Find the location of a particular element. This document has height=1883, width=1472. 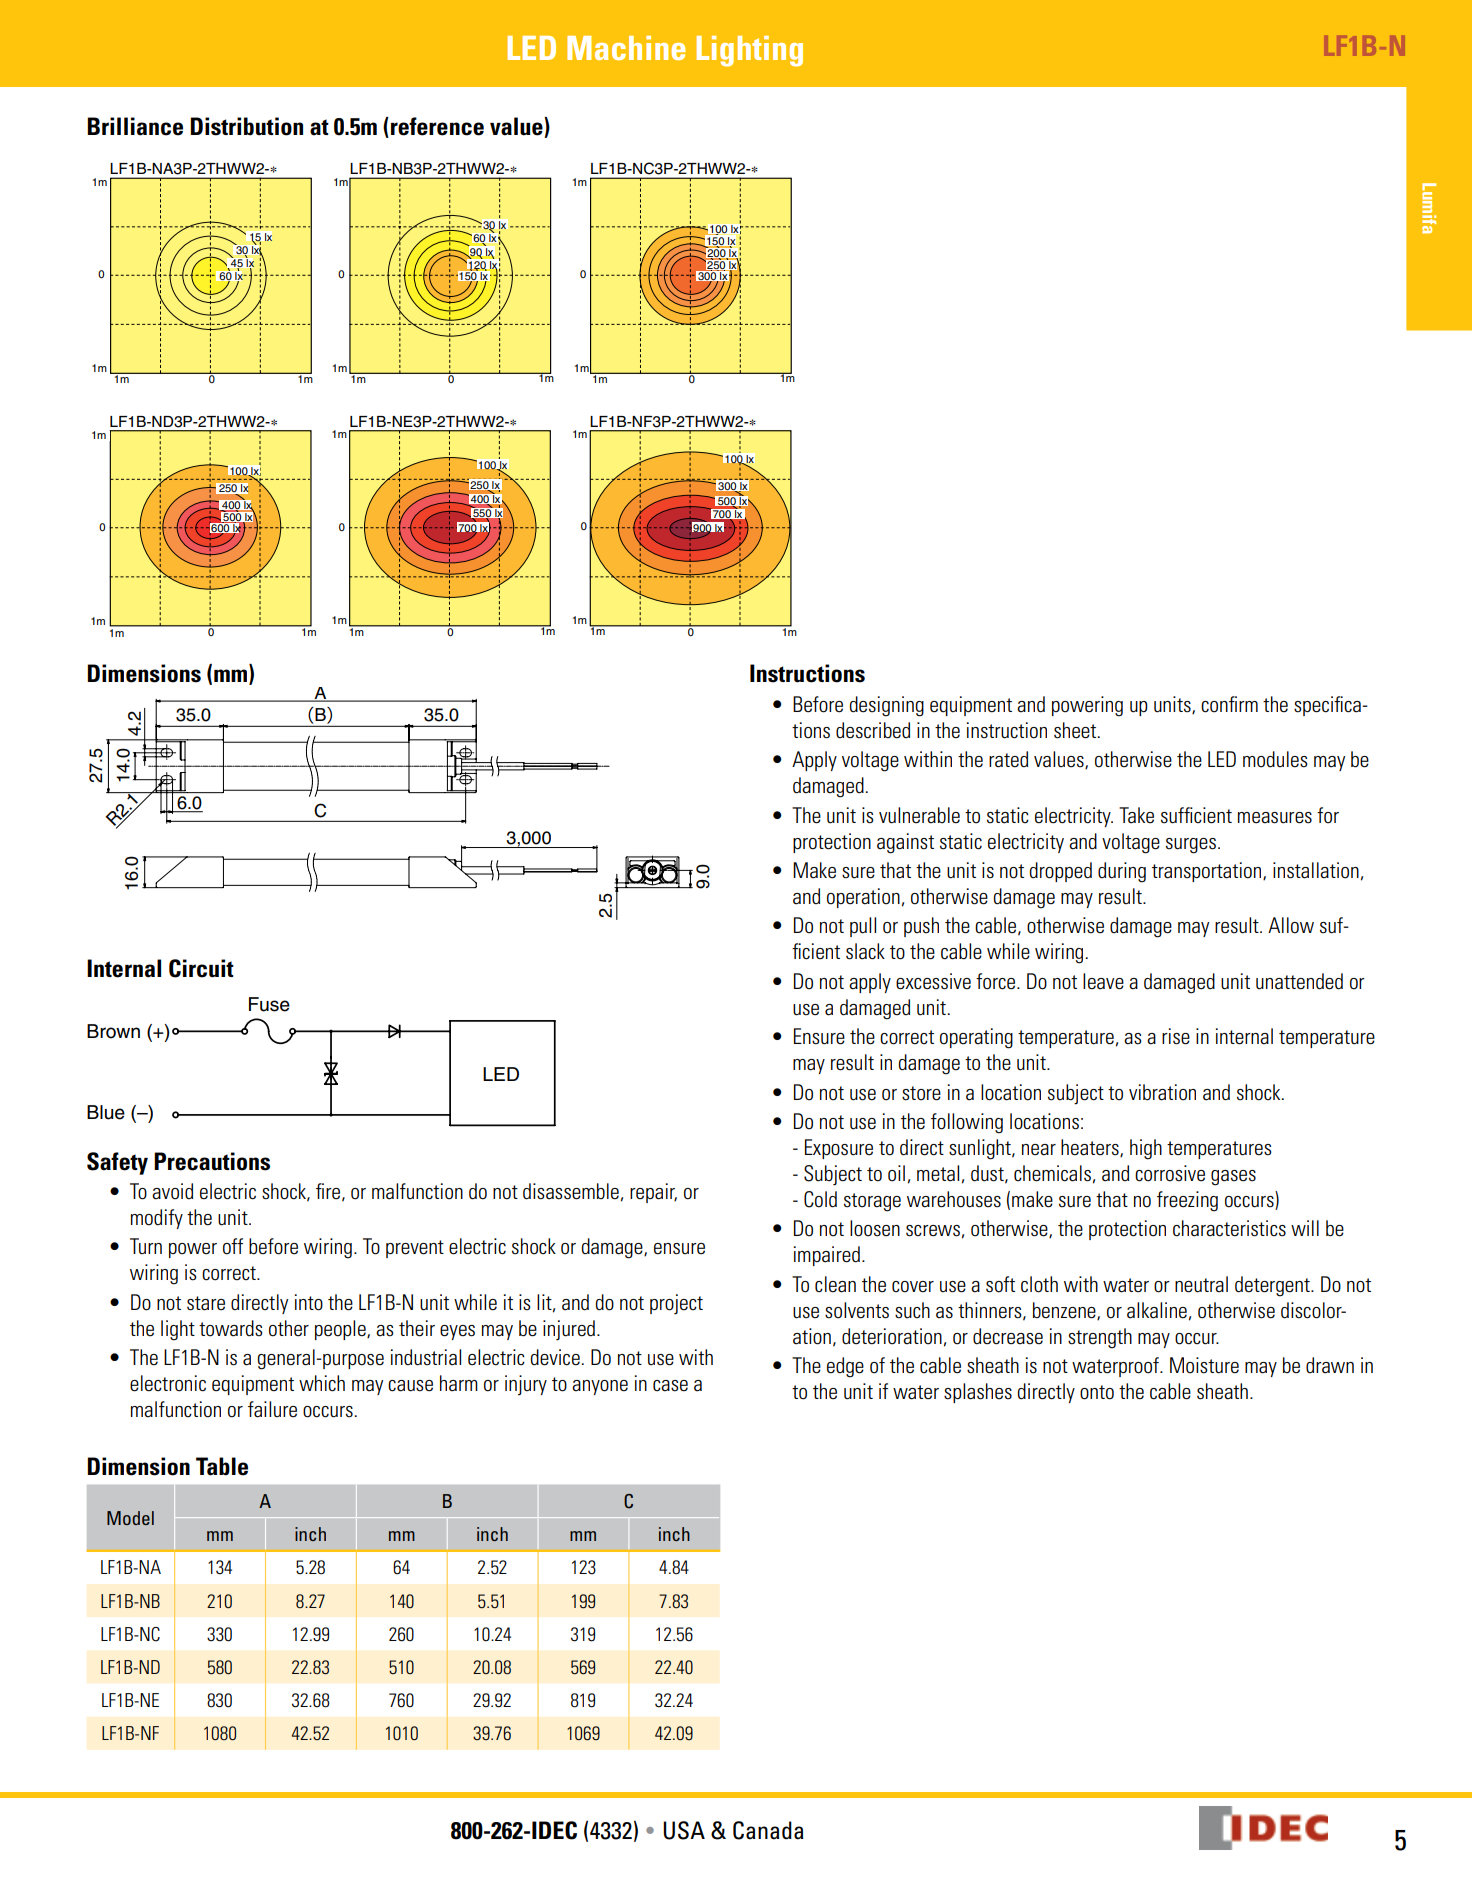

Machine is located at coordinates (626, 48).
